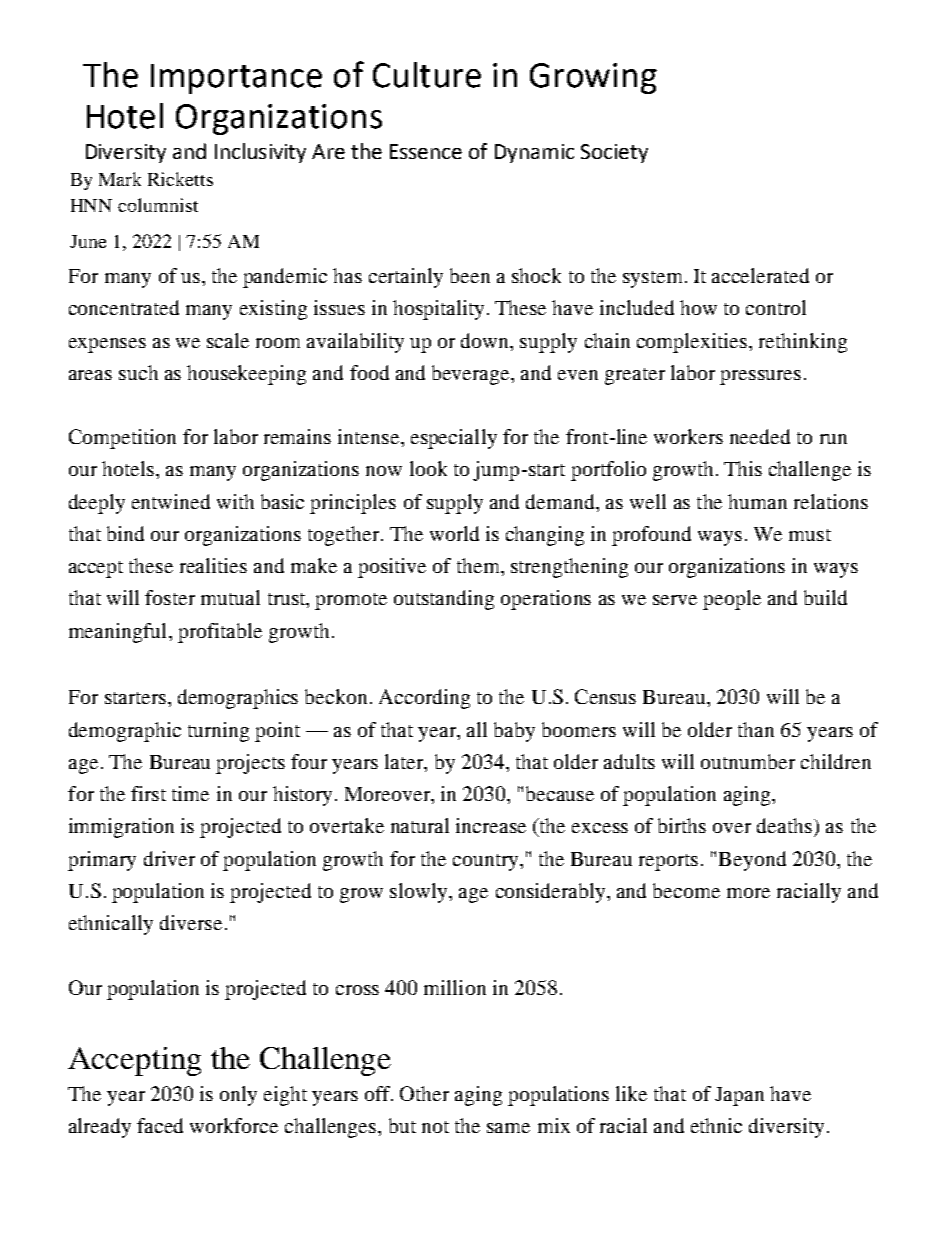 The width and height of the page is (952, 1233). Describe the element at coordinates (748, 761) in the page. I see `outnumber` at that location.
